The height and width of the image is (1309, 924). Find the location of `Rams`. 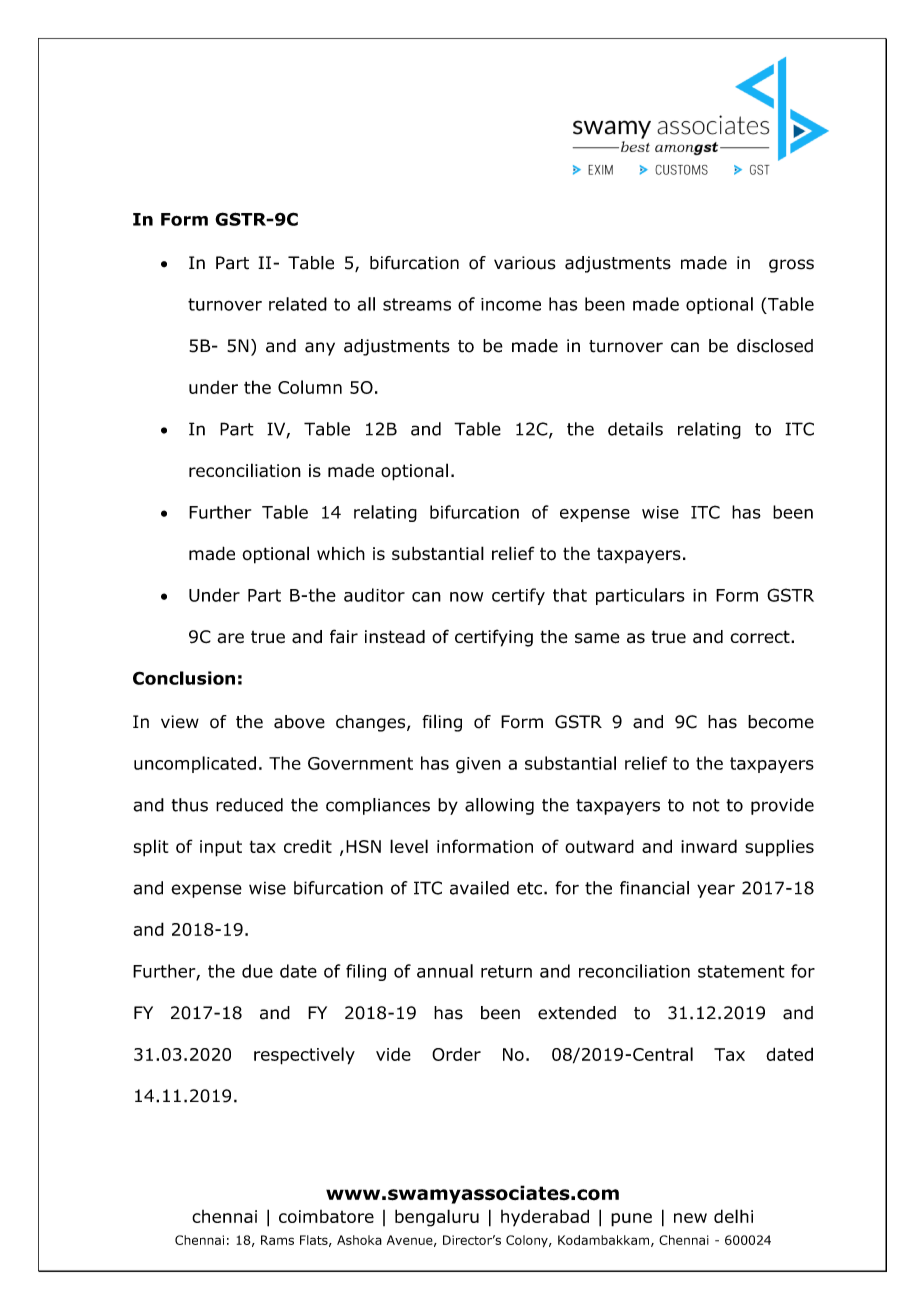

Rams is located at coordinates (277, 1240).
